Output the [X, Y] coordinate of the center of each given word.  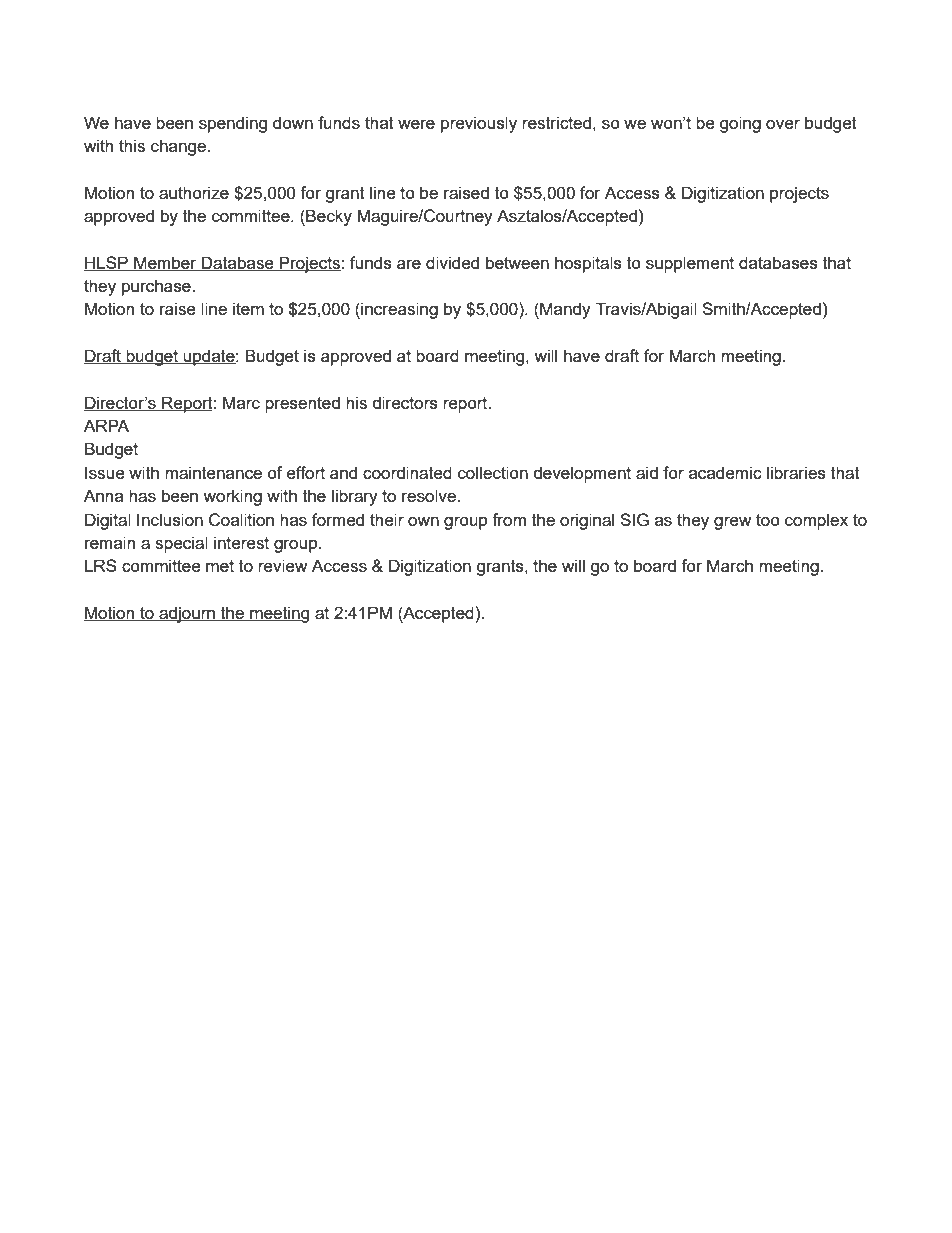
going [740, 124]
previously [479, 124]
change [179, 147]
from [509, 519]
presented [302, 404]
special [181, 544]
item [248, 308]
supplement [690, 264]
